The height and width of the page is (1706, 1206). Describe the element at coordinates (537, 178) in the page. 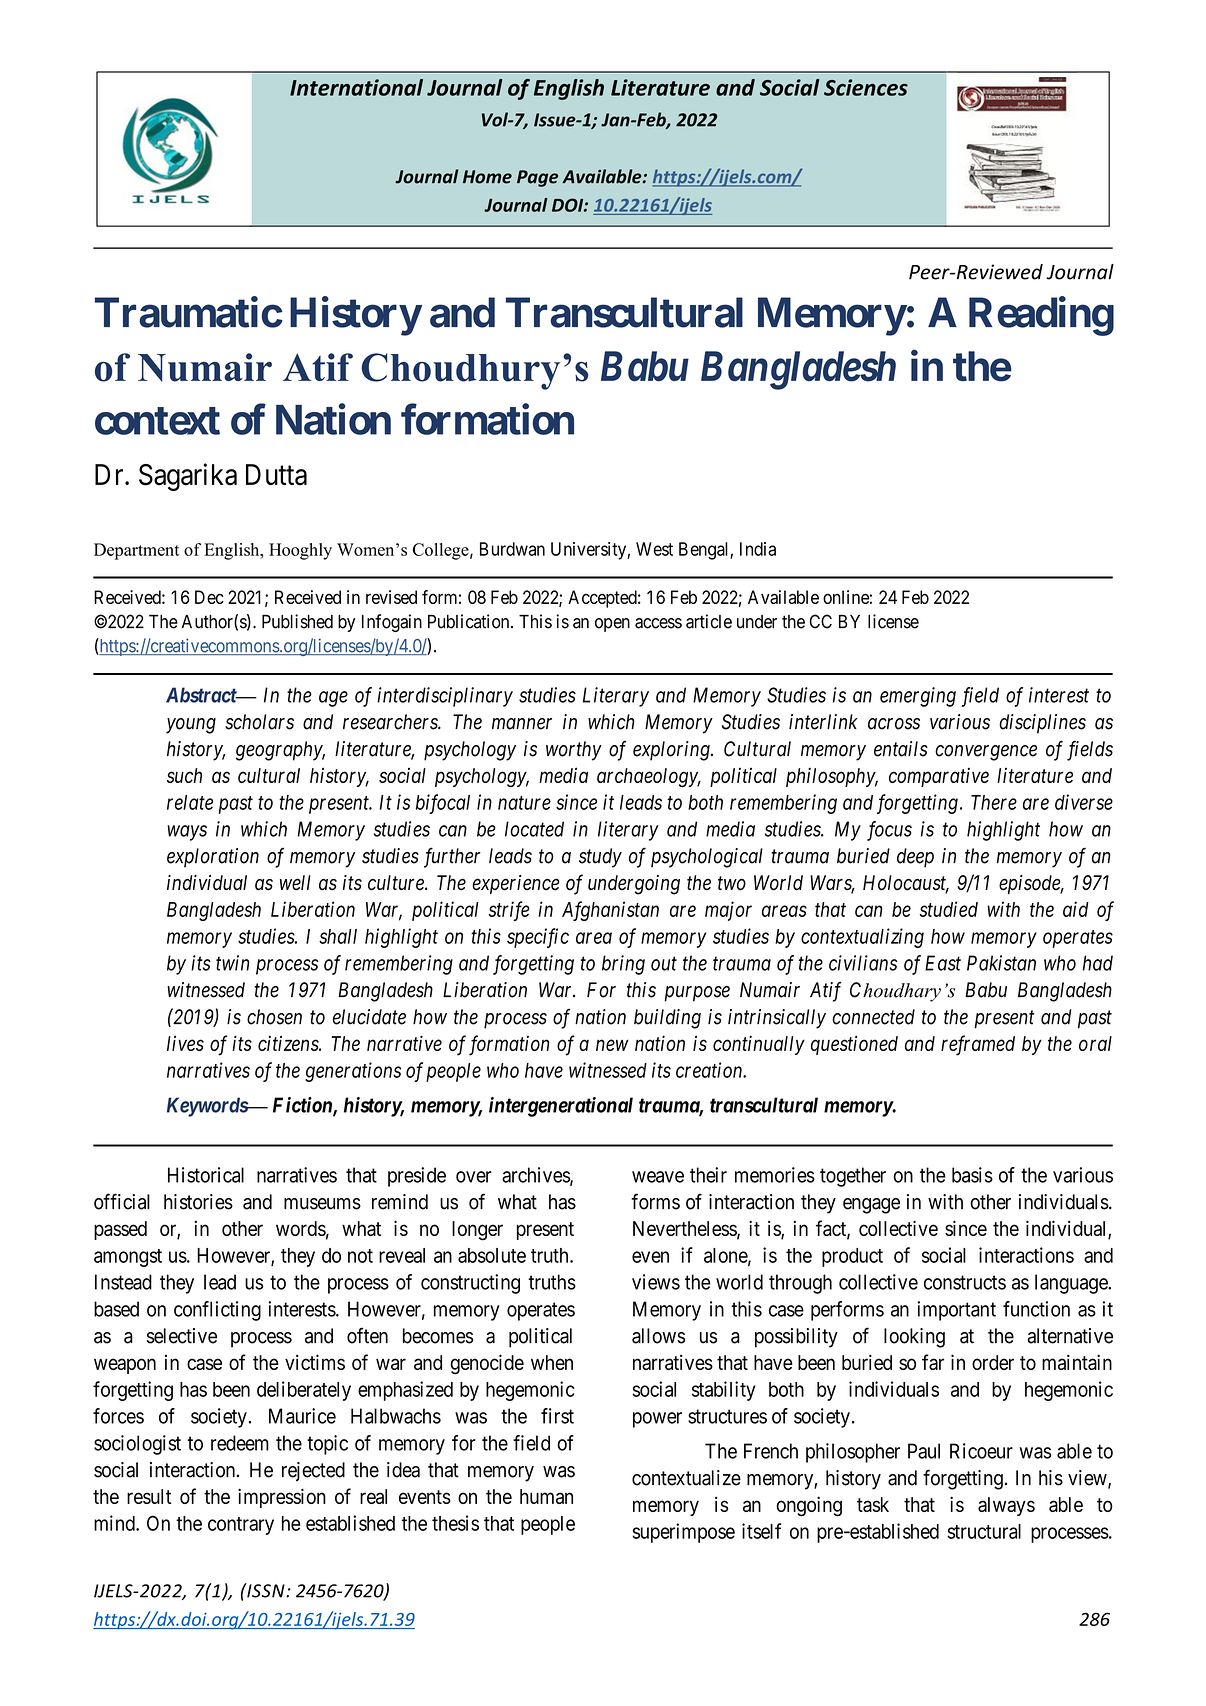

I see `Page` at that location.
